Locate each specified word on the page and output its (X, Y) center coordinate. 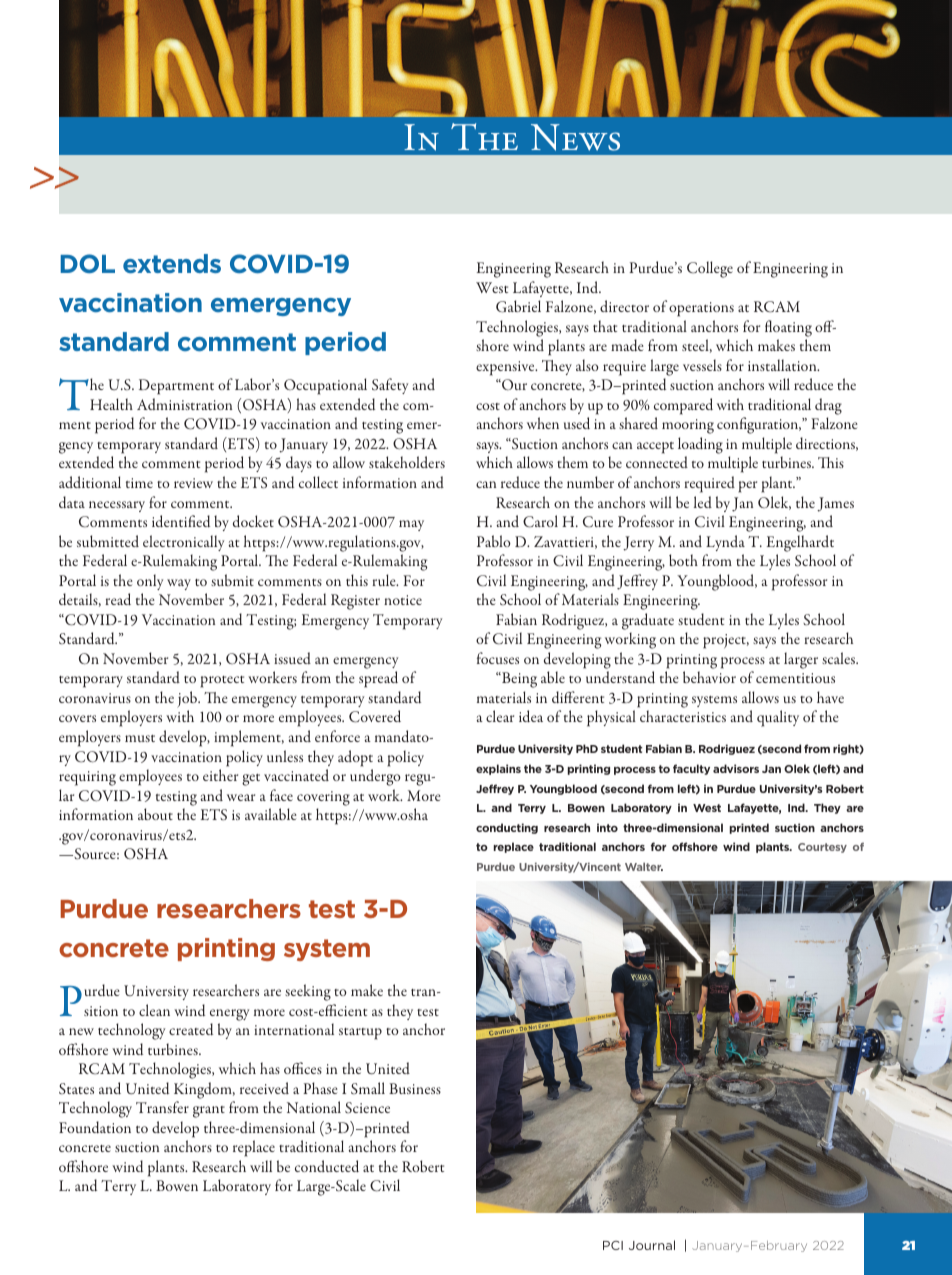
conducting (507, 828)
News (575, 137)
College (710, 269)
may (411, 525)
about (155, 814)
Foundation (95, 1127)
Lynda (725, 543)
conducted (327, 1166)
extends (172, 263)
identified (181, 521)
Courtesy (822, 848)
